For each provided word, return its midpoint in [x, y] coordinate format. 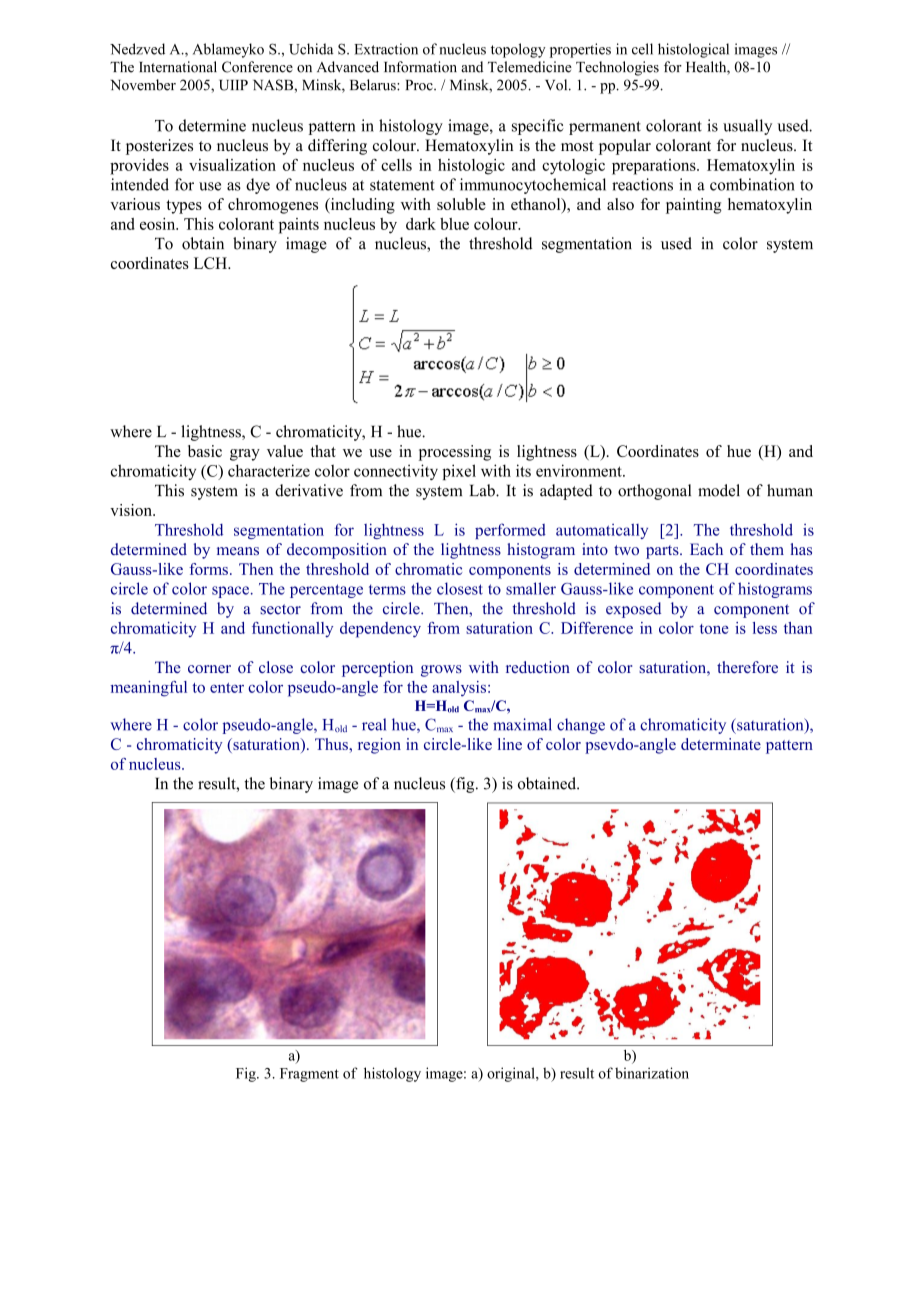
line [510, 744]
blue [454, 224]
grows [441, 671]
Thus [332, 744]
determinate [721, 744]
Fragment [309, 1075]
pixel [459, 472]
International [178, 67]
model [719, 490]
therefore [747, 667]
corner [209, 669]
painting [694, 206]
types [184, 207]
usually [747, 127]
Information [420, 67]
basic [205, 451]
